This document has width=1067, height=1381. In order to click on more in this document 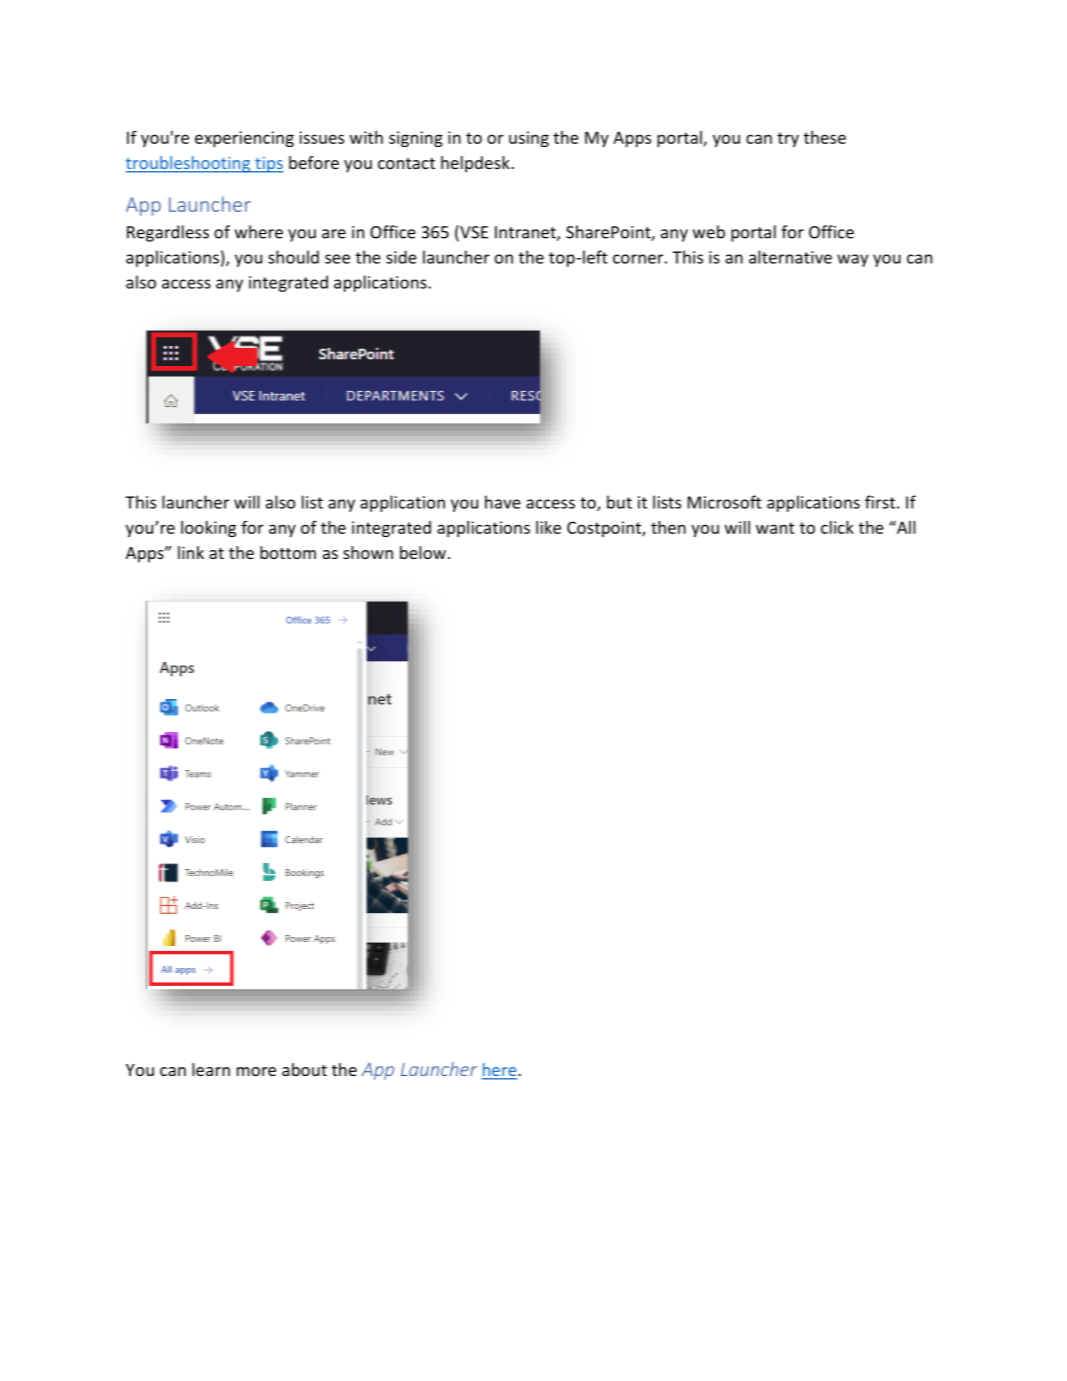, I will do `click(256, 1071)`.
